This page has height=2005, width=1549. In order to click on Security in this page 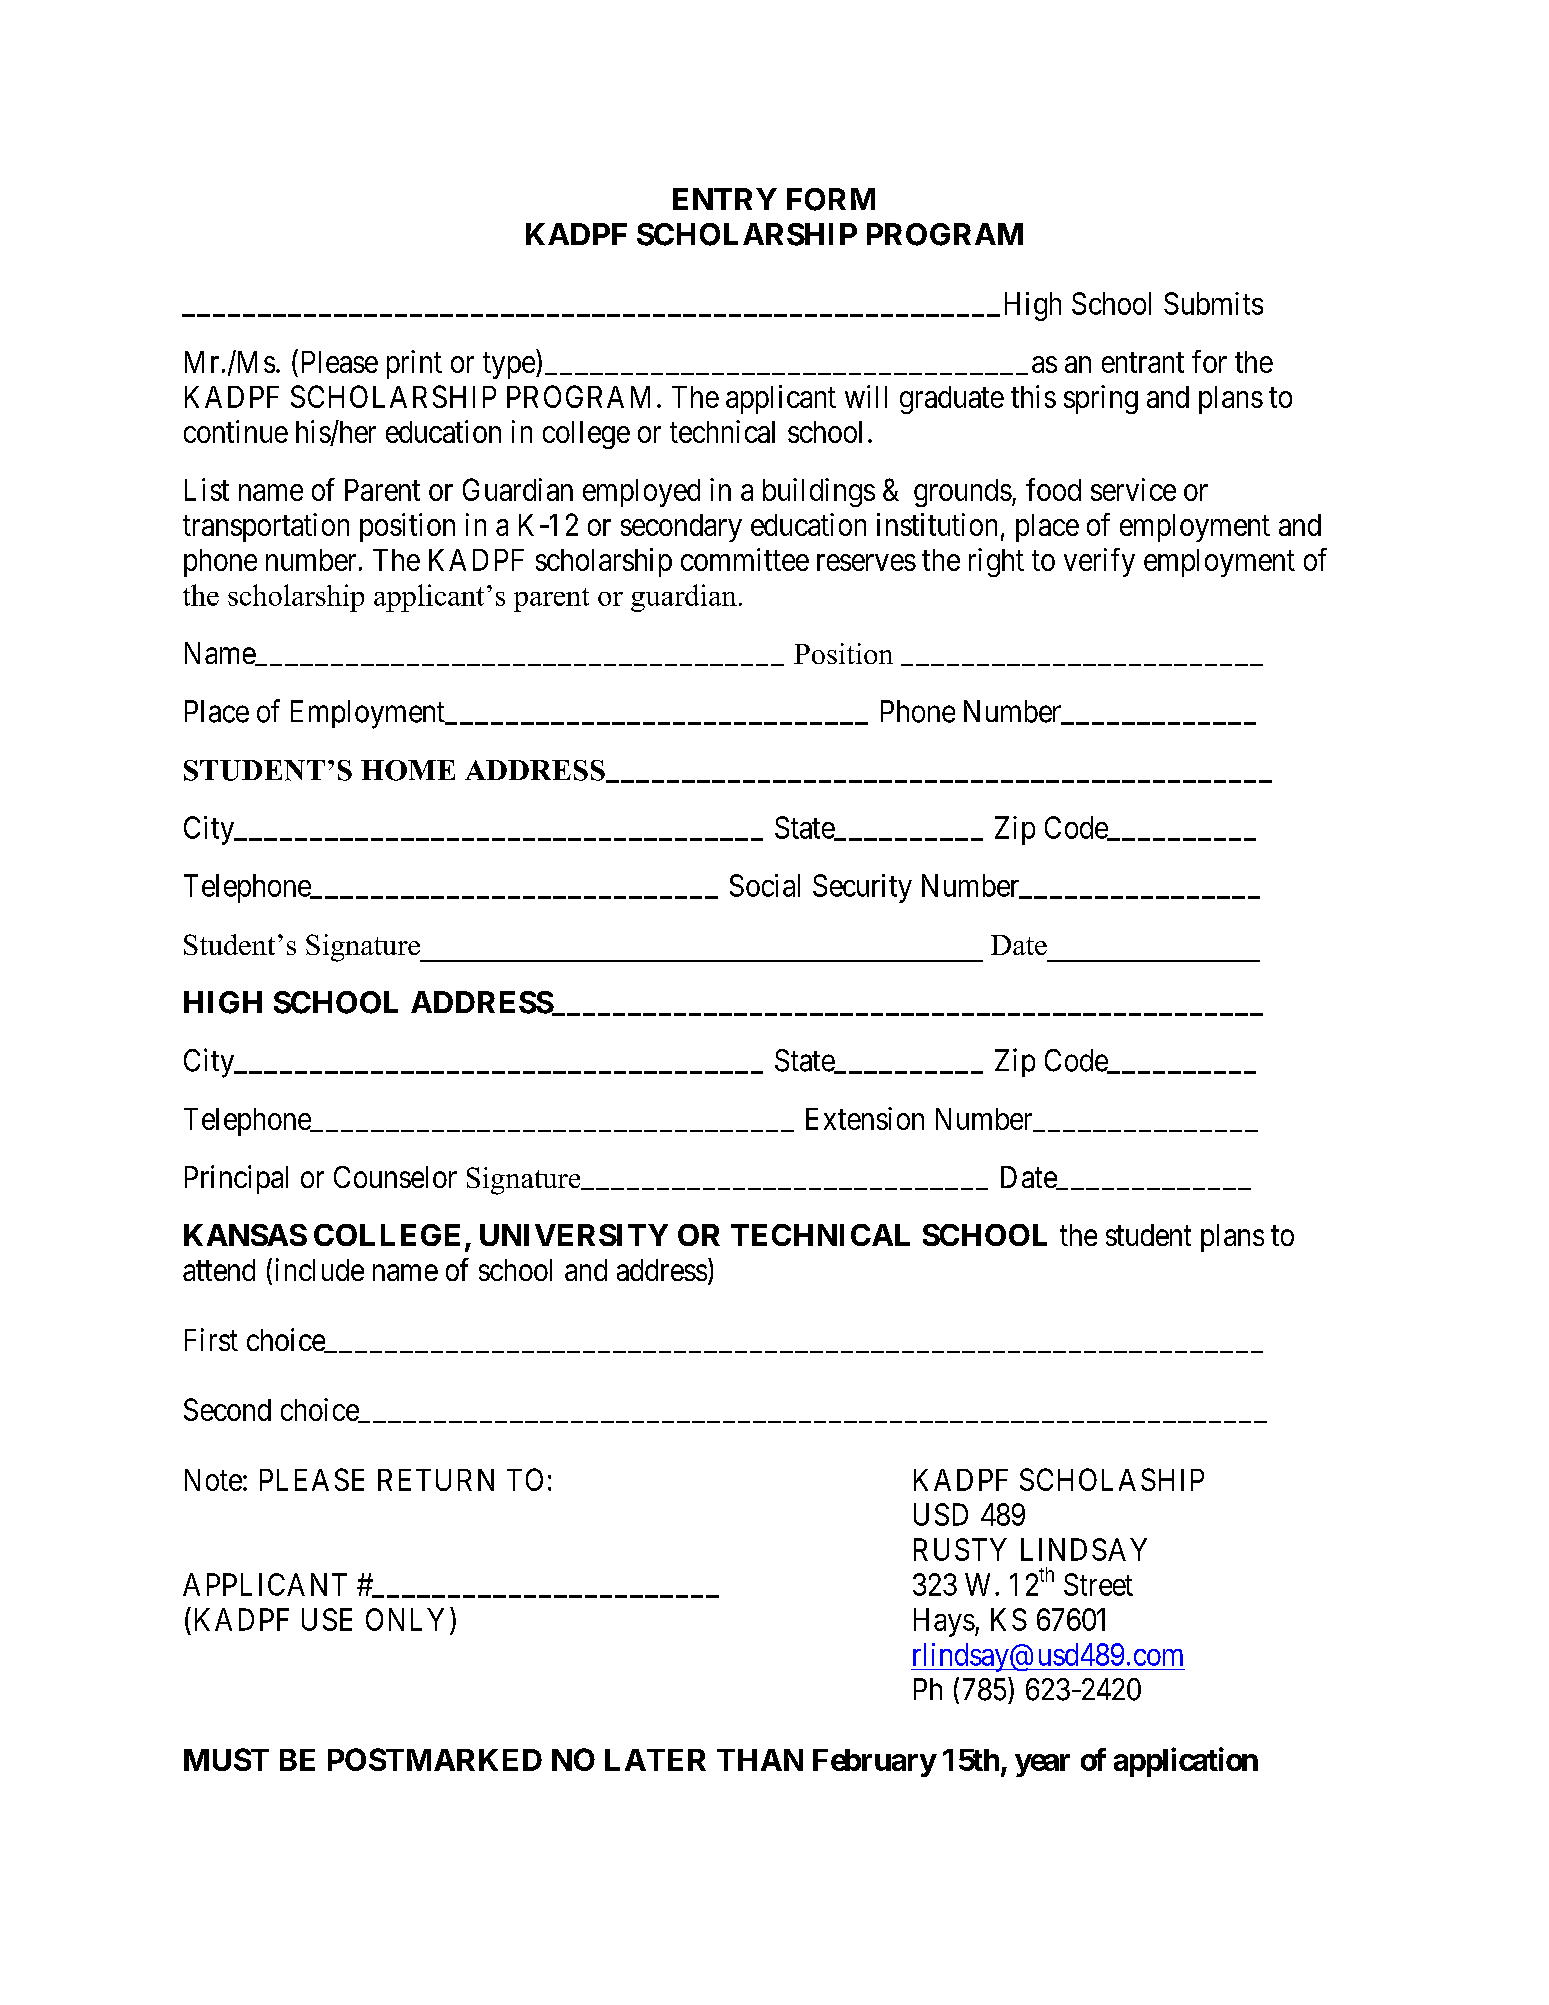, I will do `click(862, 888)`.
